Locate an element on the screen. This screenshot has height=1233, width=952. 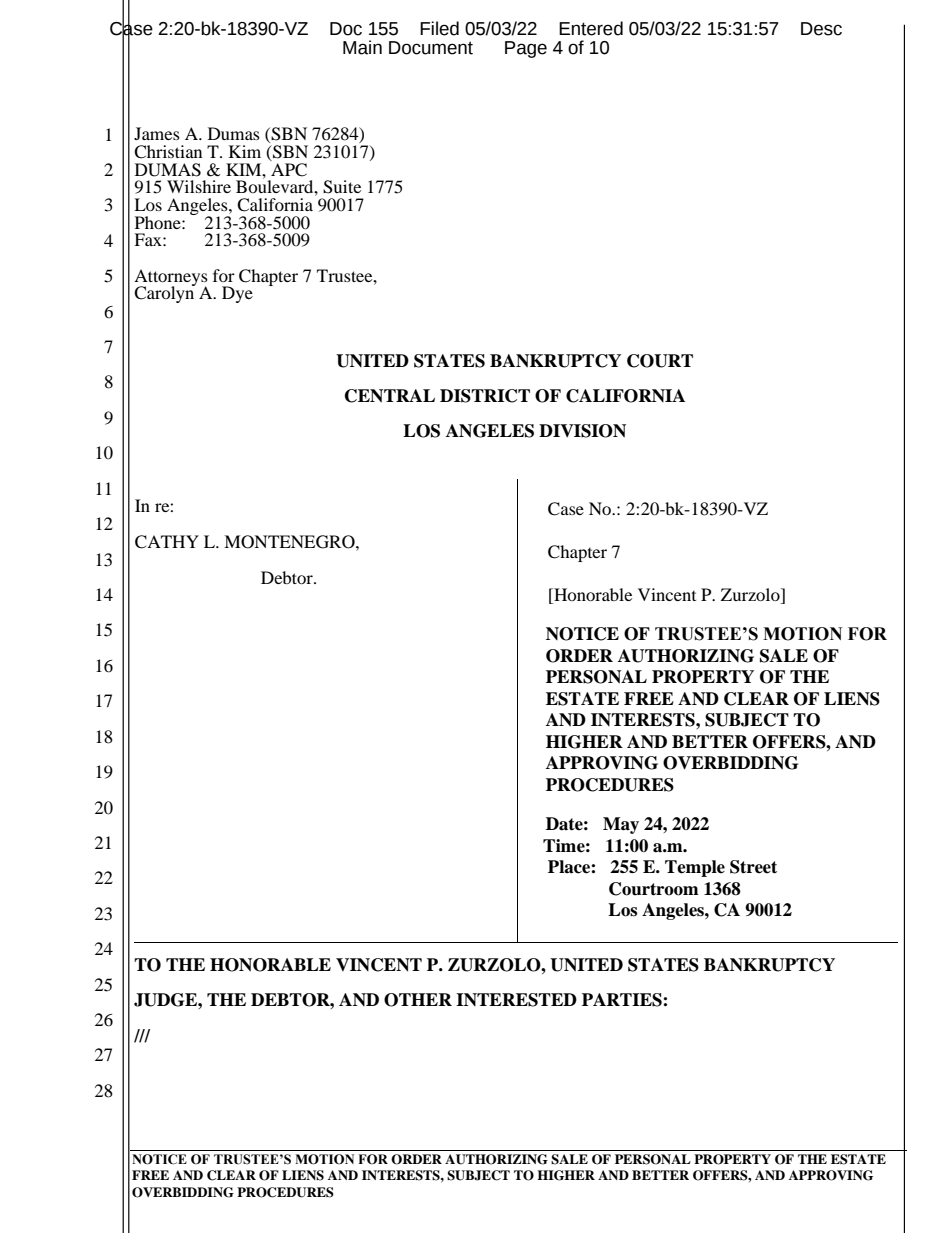
Desc is located at coordinates (821, 29).
